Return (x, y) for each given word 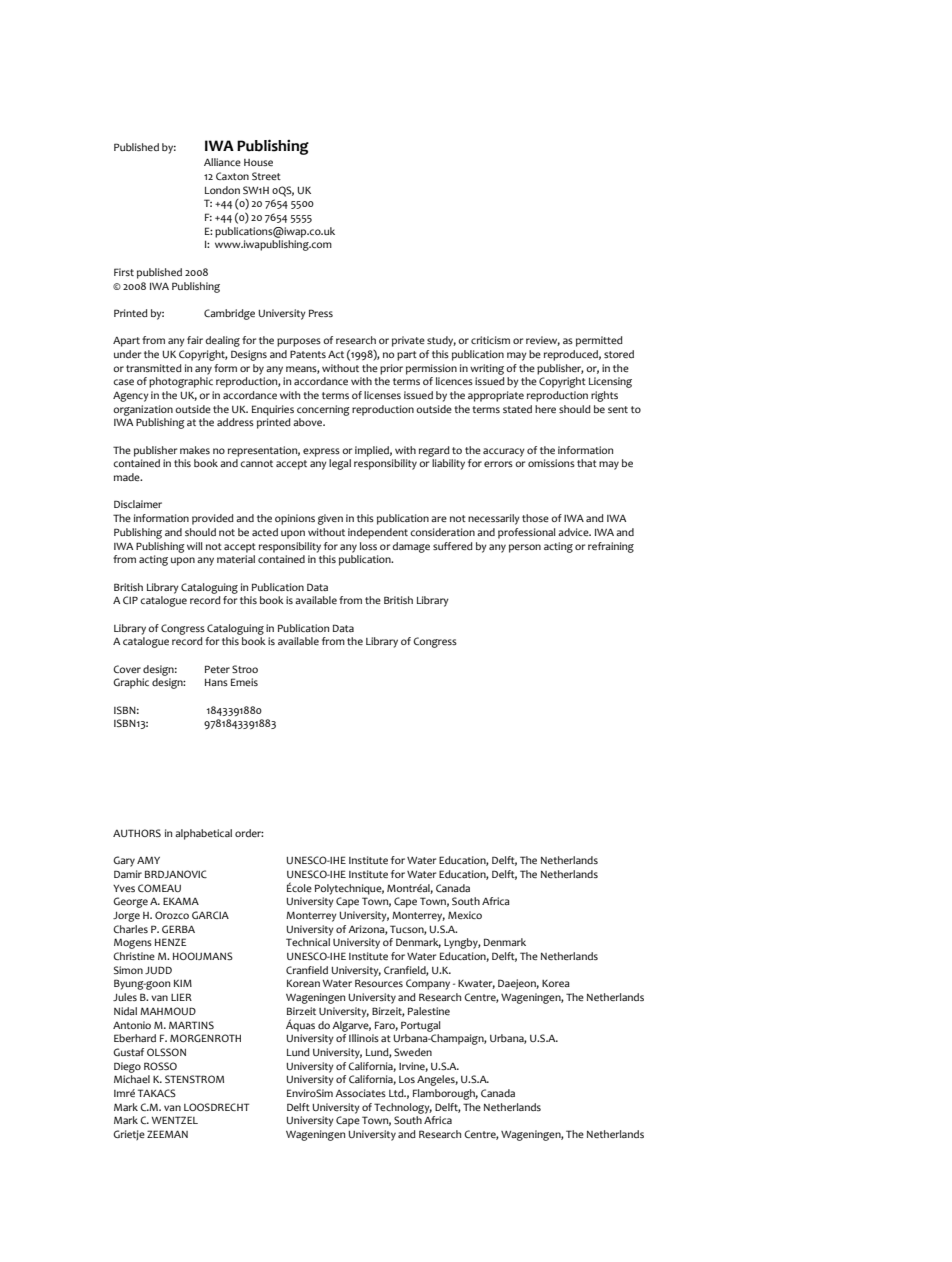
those (535, 518)
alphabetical (203, 834)
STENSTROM (194, 1079)
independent (378, 533)
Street (266, 176)
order (249, 833)
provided (213, 519)
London (222, 190)
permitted (599, 341)
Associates (360, 1093)
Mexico (465, 915)
